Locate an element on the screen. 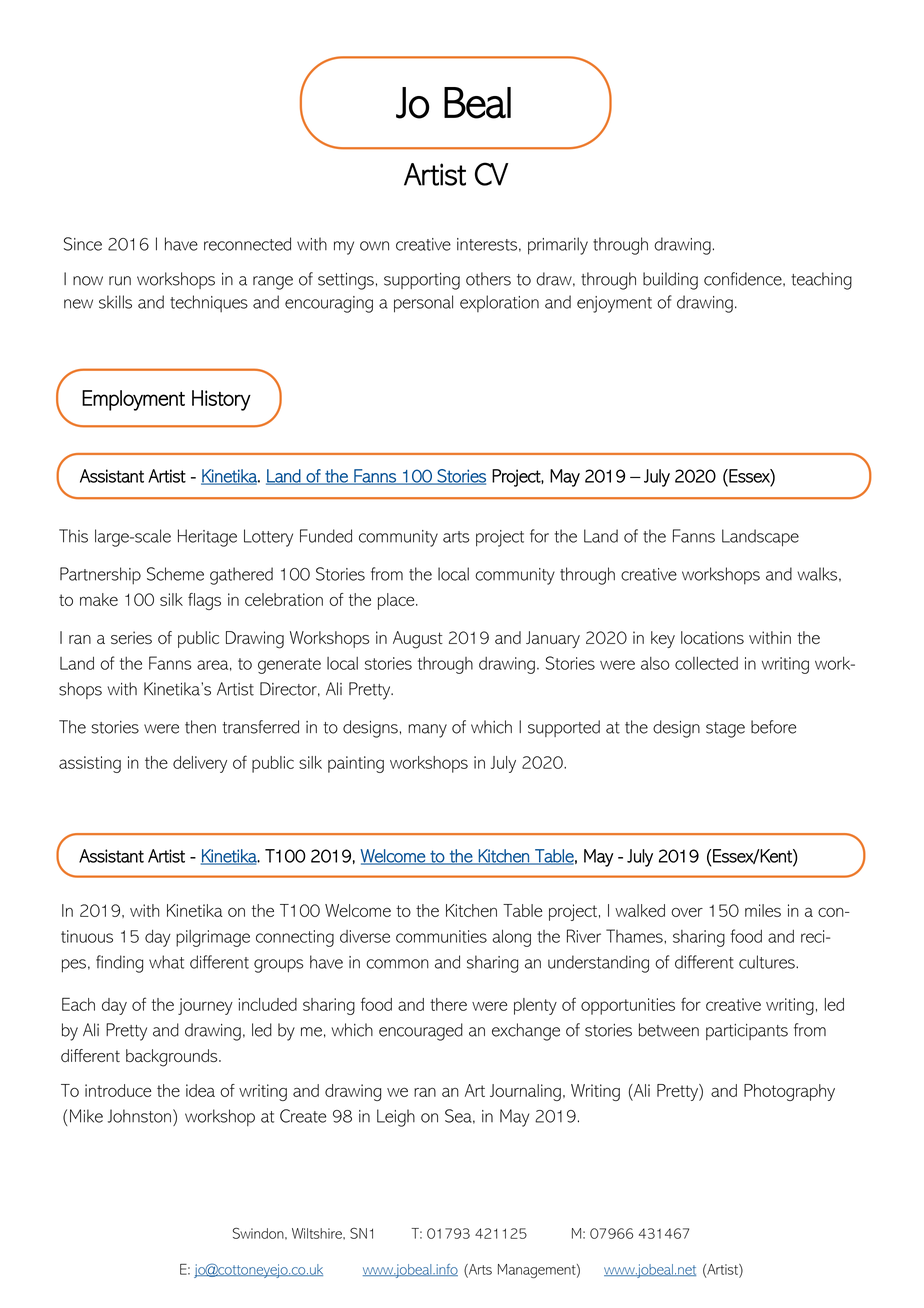 The image size is (924, 1308). building is located at coordinates (670, 281).
